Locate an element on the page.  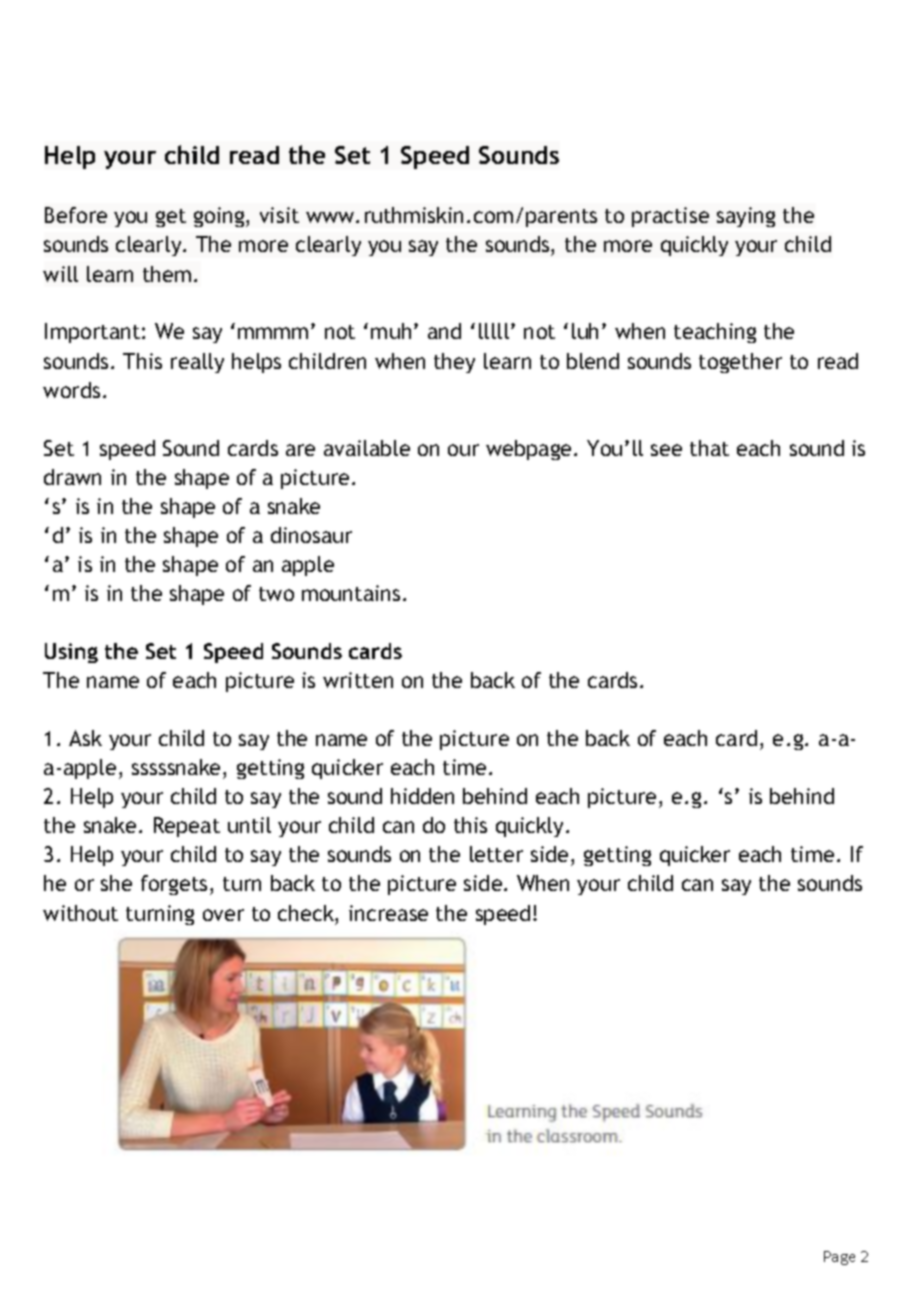
increase is located at coordinates (388, 913).
